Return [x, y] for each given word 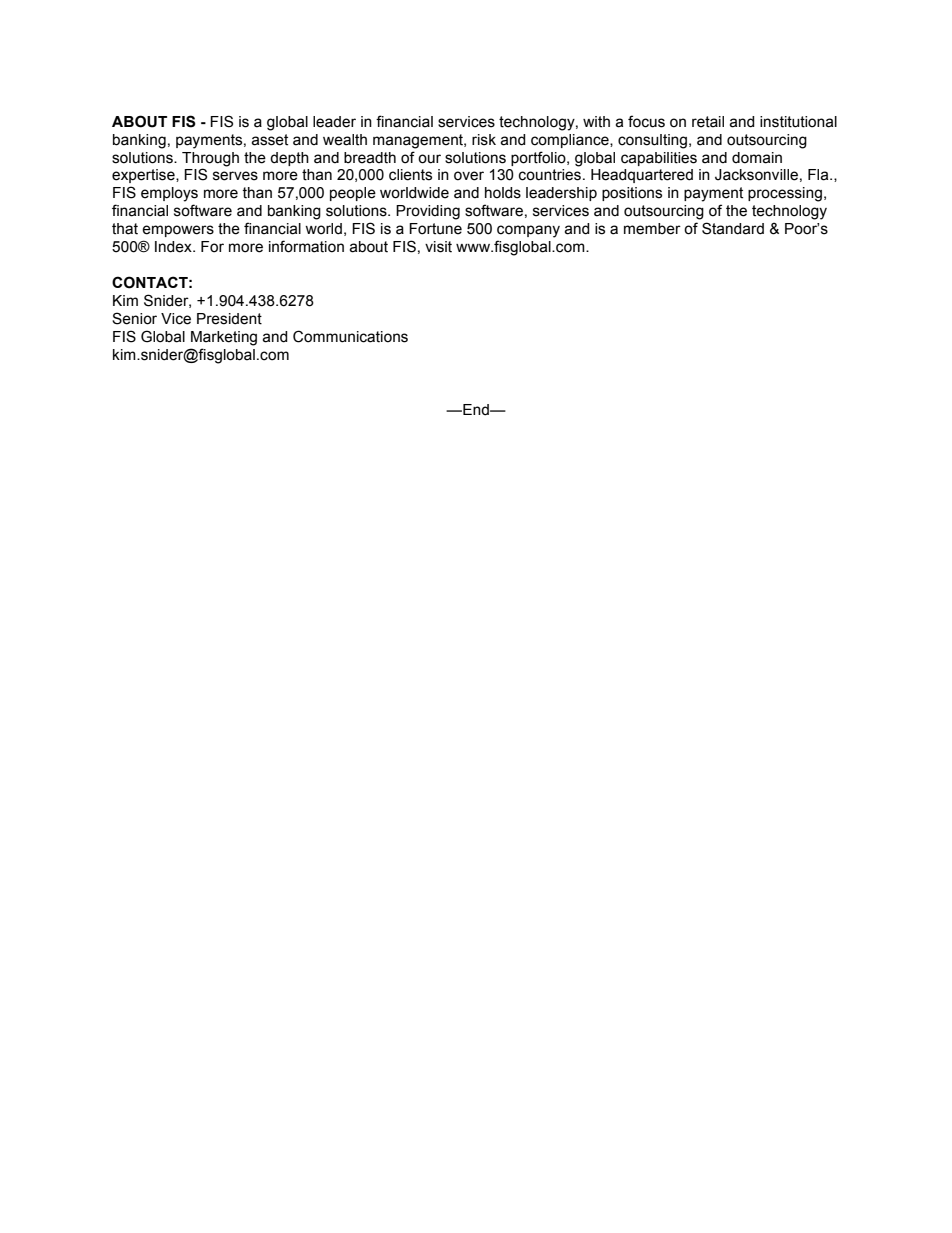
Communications [350, 336]
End [476, 410]
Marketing [224, 338]
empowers [178, 231]
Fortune [435, 229]
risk [484, 140]
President [229, 319]
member [652, 229]
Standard [733, 228]
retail [708, 122]
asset [269, 140]
